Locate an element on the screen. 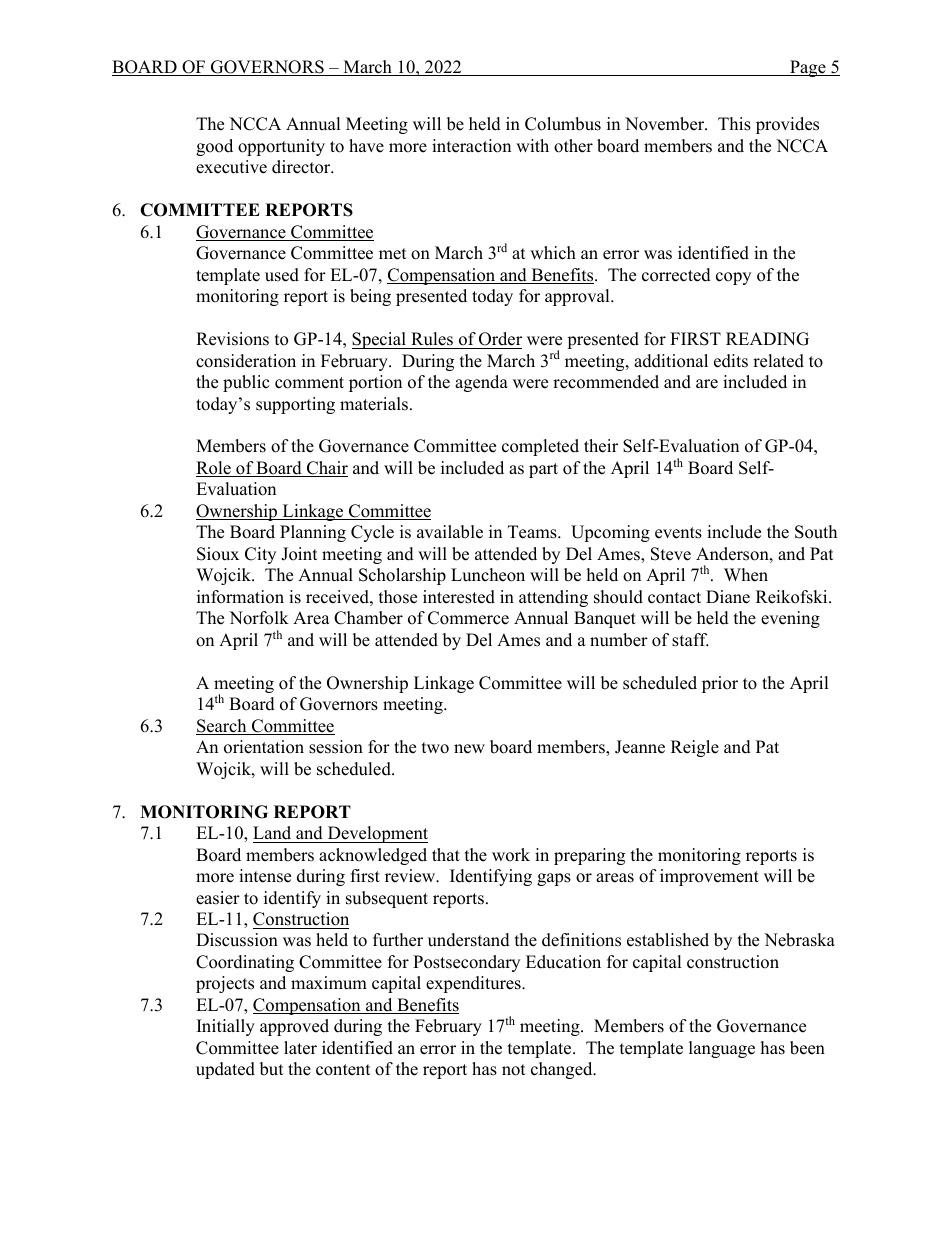 Image resolution: width=952 pixels, height=1233 pixels. opportunity is located at coordinates (281, 147).
